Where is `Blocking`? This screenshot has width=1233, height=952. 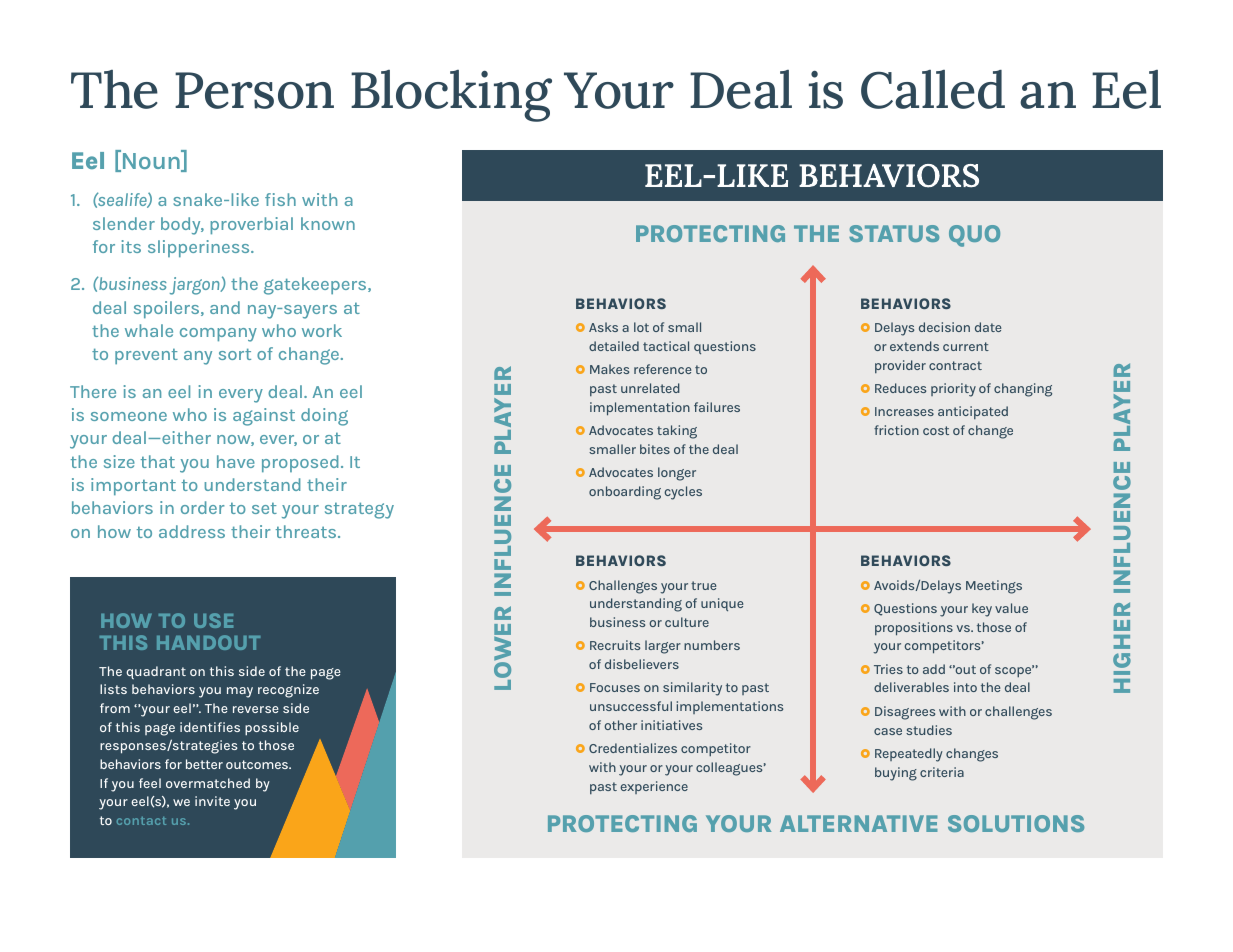 Blocking is located at coordinates (451, 96).
